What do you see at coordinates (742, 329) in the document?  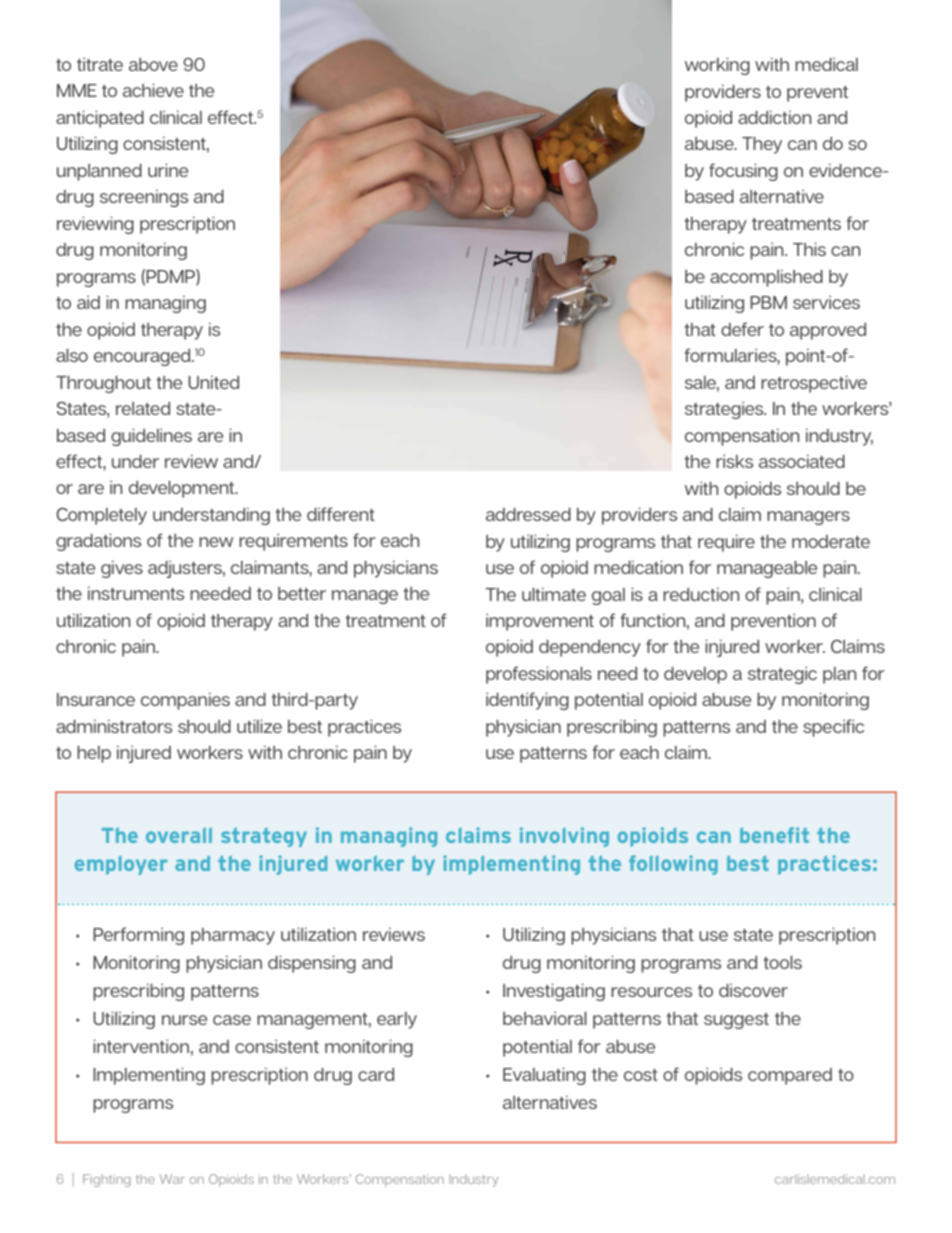 I see `defer` at bounding box center [742, 329].
